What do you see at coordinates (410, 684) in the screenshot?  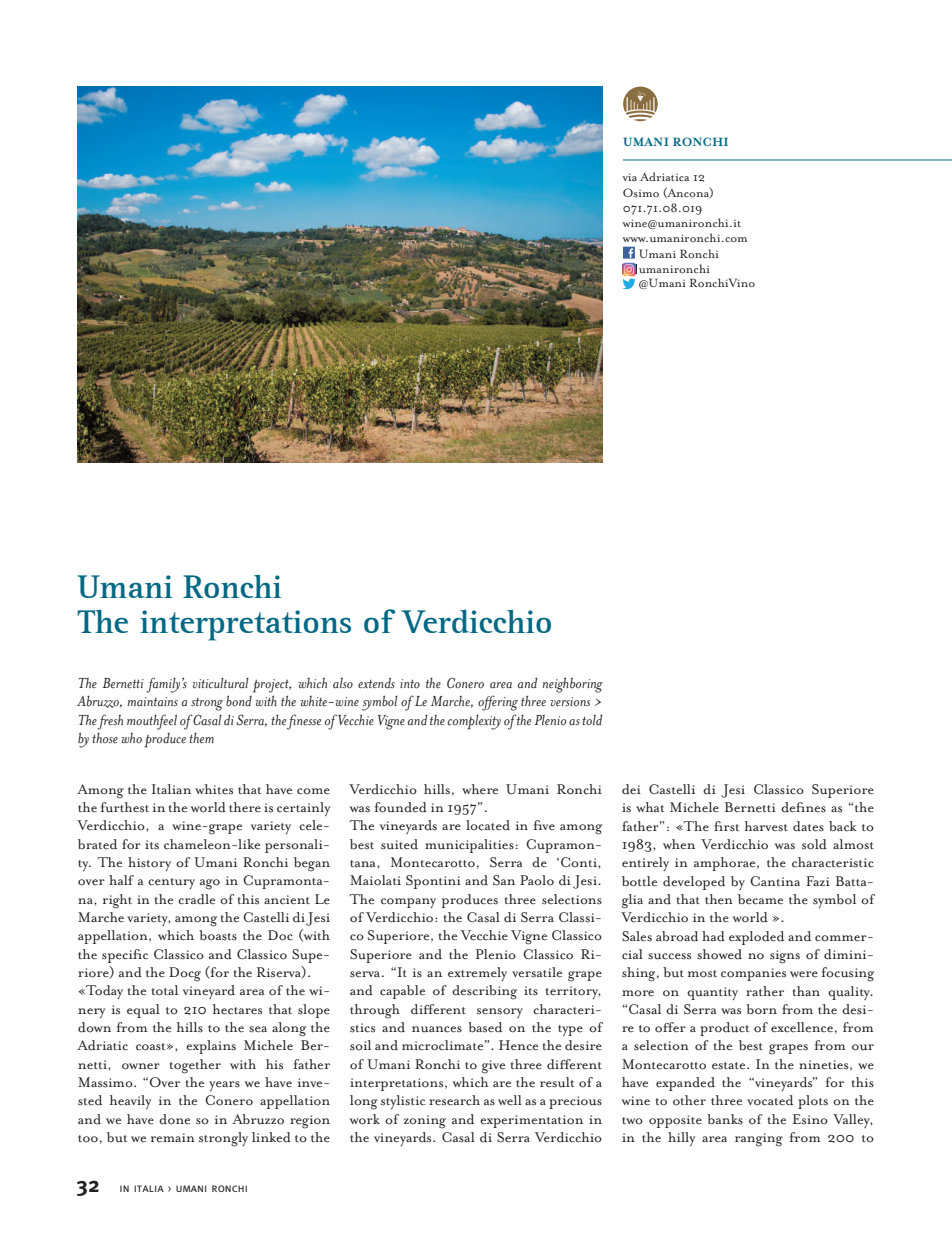 I see `into` at bounding box center [410, 684].
